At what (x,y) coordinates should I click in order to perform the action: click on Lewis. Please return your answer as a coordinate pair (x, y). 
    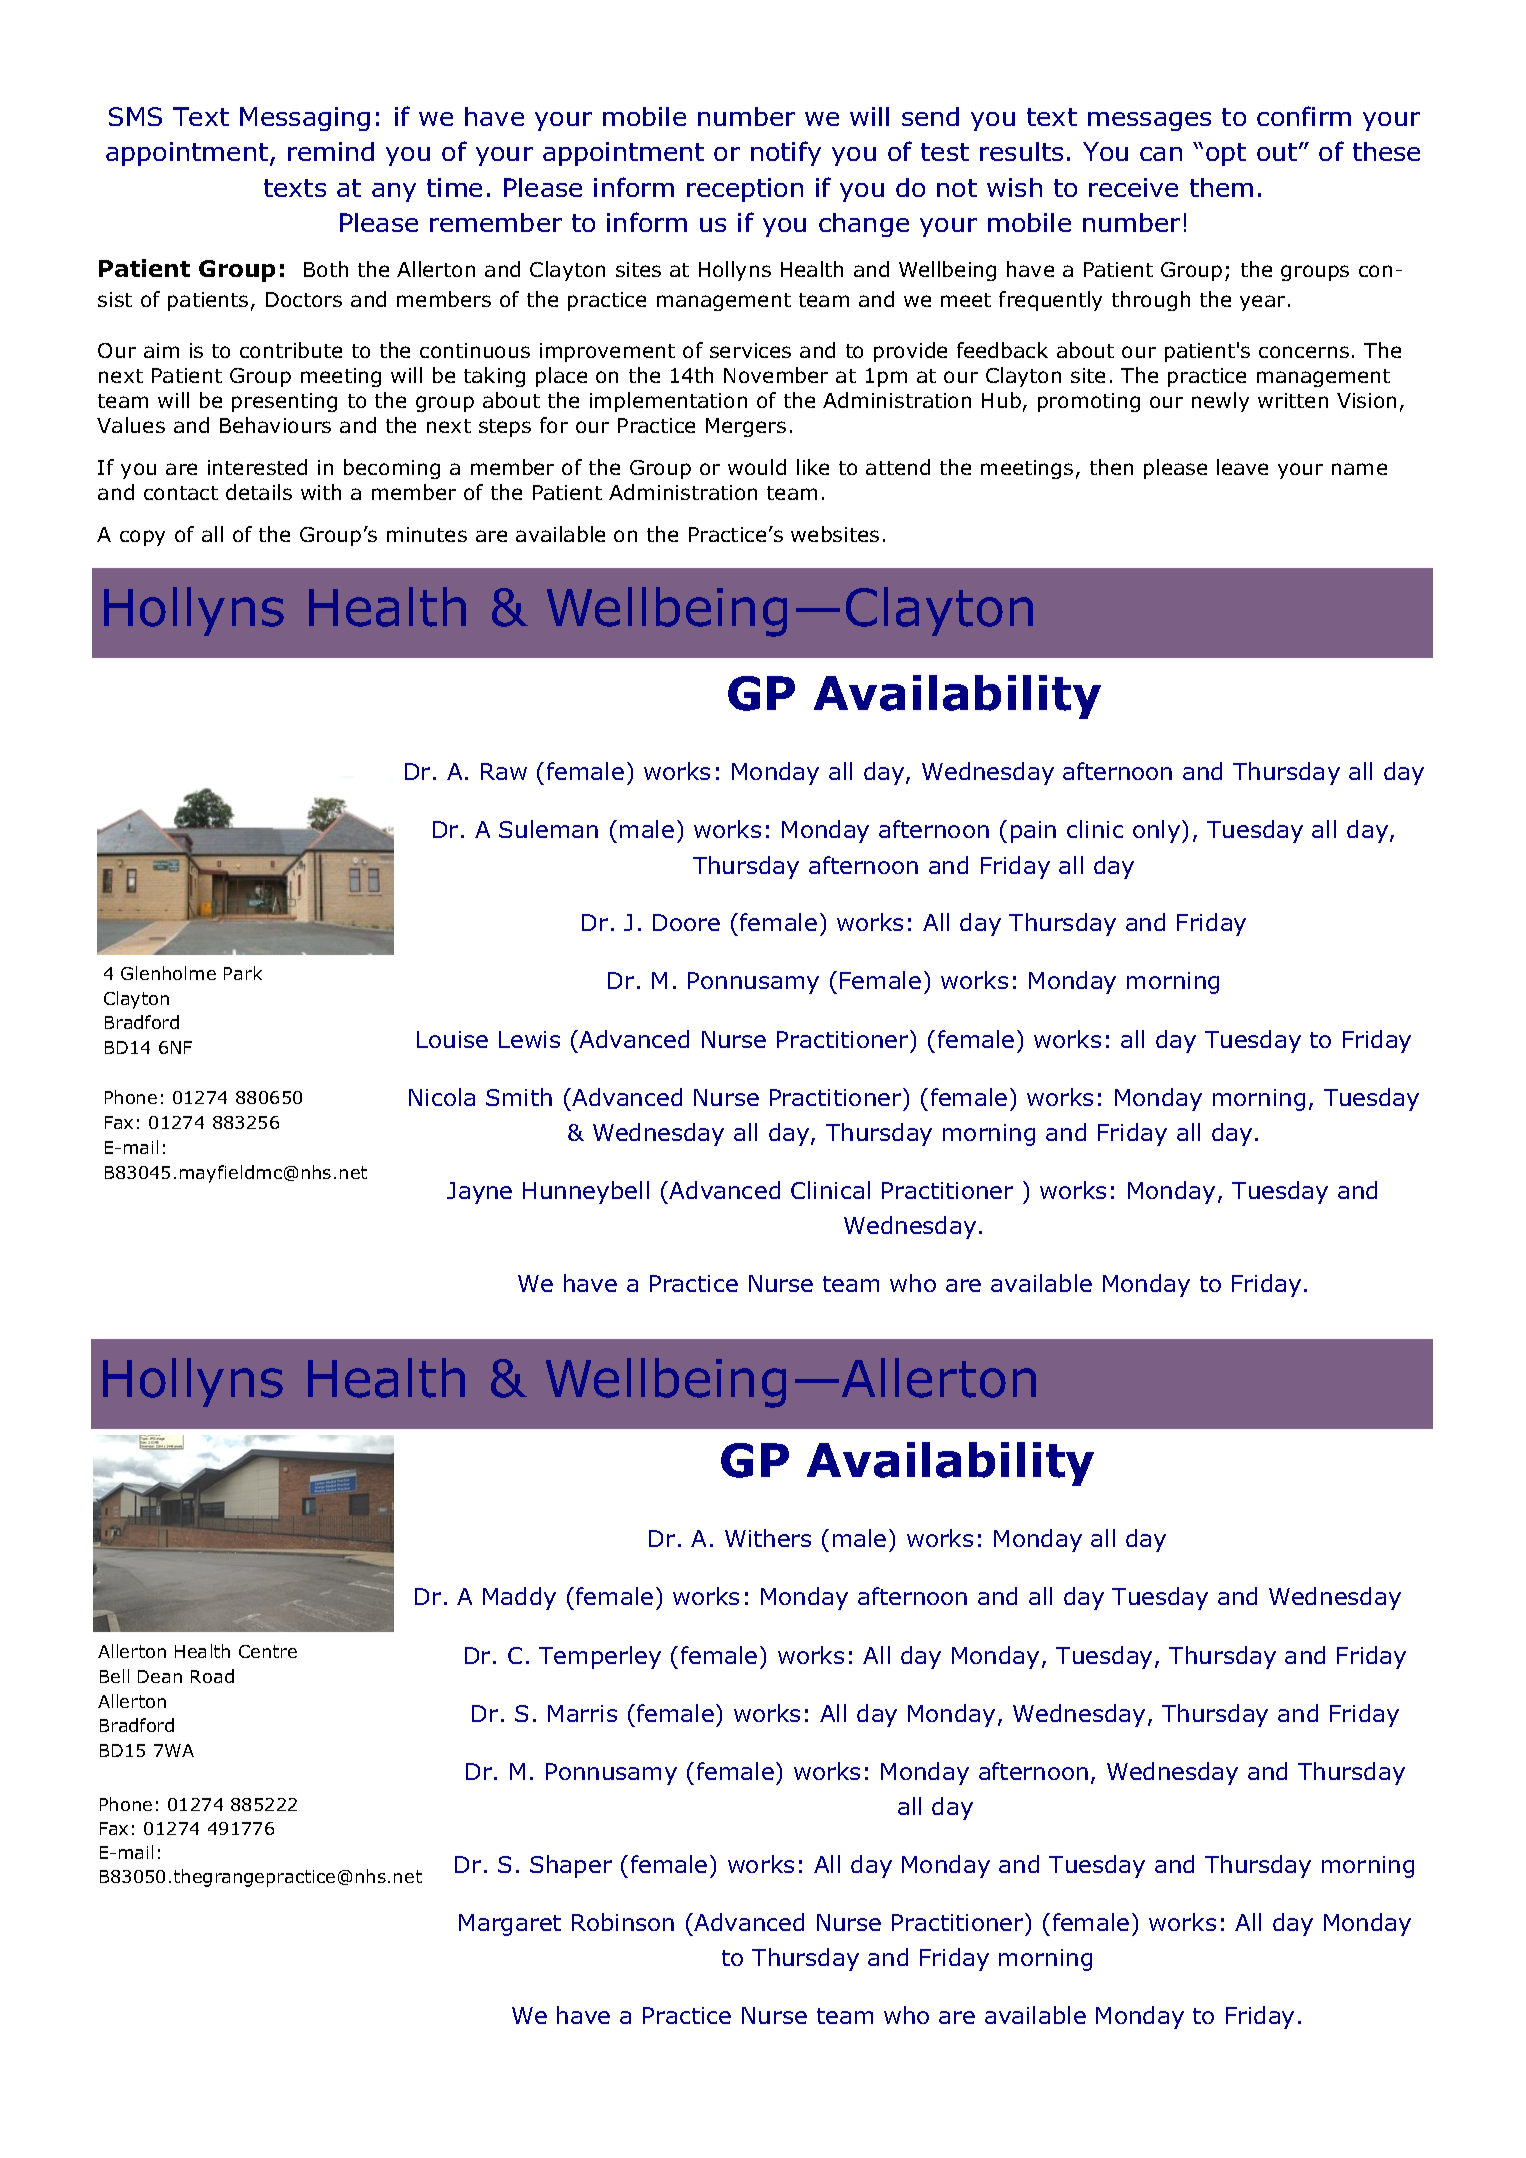
    Looking at the image, I should click on (529, 1039).
